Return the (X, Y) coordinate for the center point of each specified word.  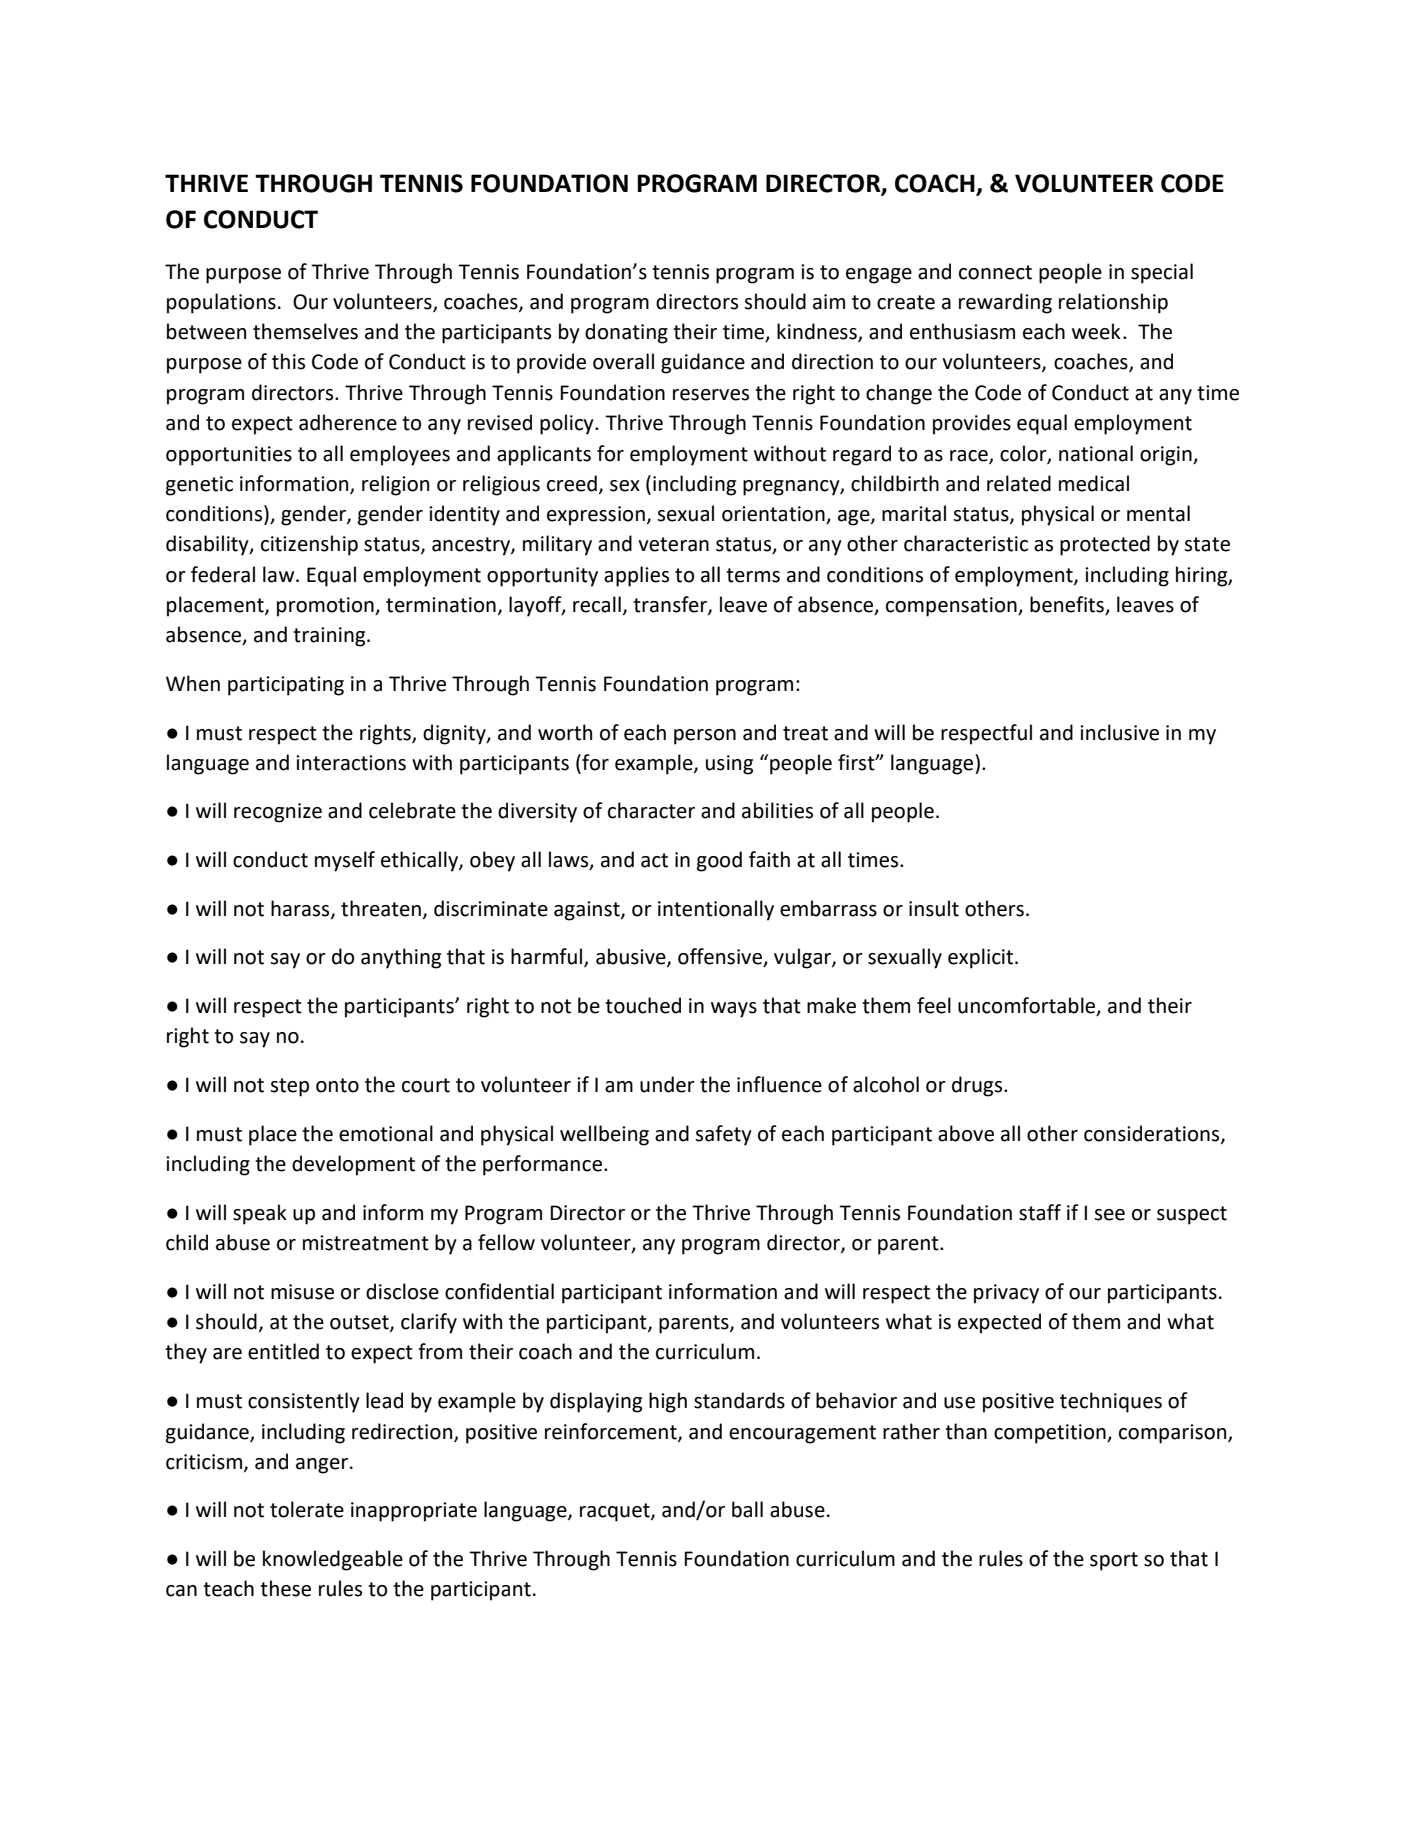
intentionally (716, 910)
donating (626, 333)
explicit (982, 958)
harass (301, 909)
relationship (1113, 303)
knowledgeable (333, 1560)
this (288, 361)
